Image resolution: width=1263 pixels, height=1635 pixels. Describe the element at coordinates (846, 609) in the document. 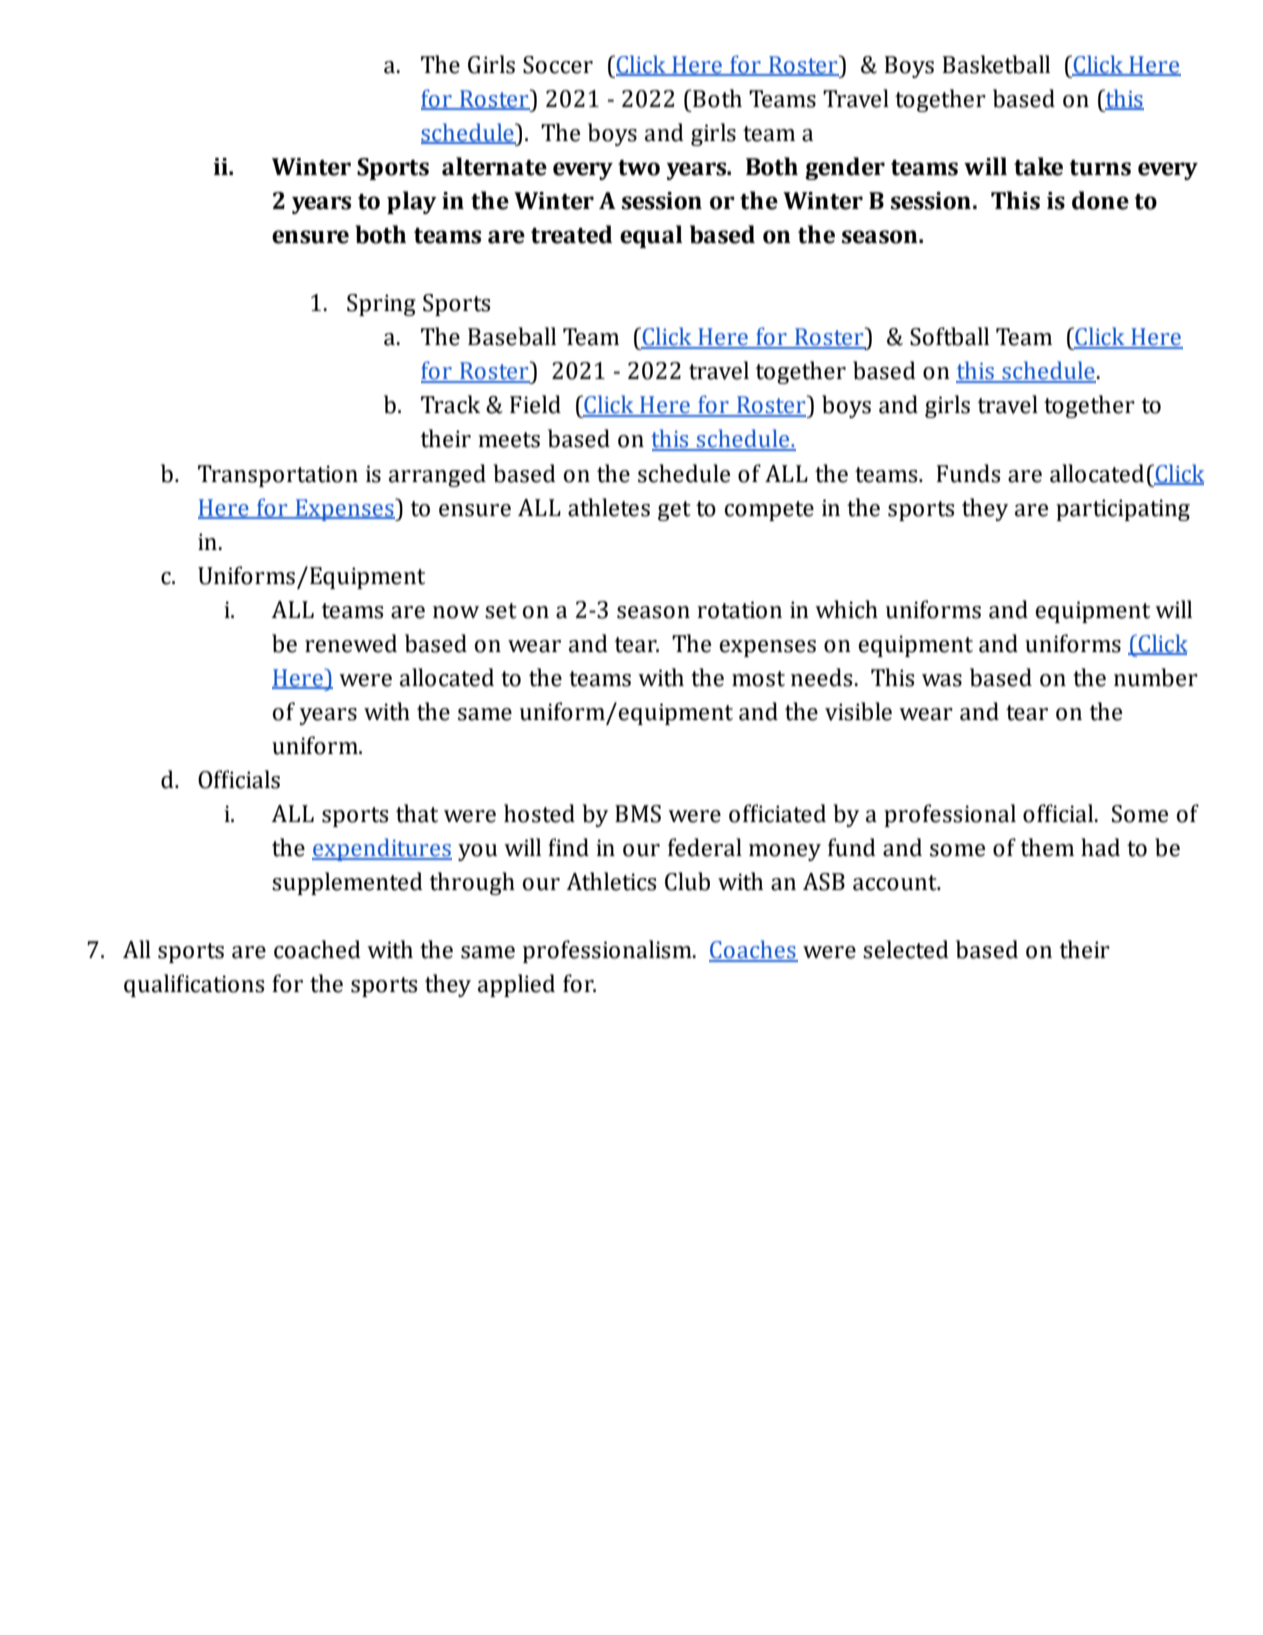

I see `which` at that location.
